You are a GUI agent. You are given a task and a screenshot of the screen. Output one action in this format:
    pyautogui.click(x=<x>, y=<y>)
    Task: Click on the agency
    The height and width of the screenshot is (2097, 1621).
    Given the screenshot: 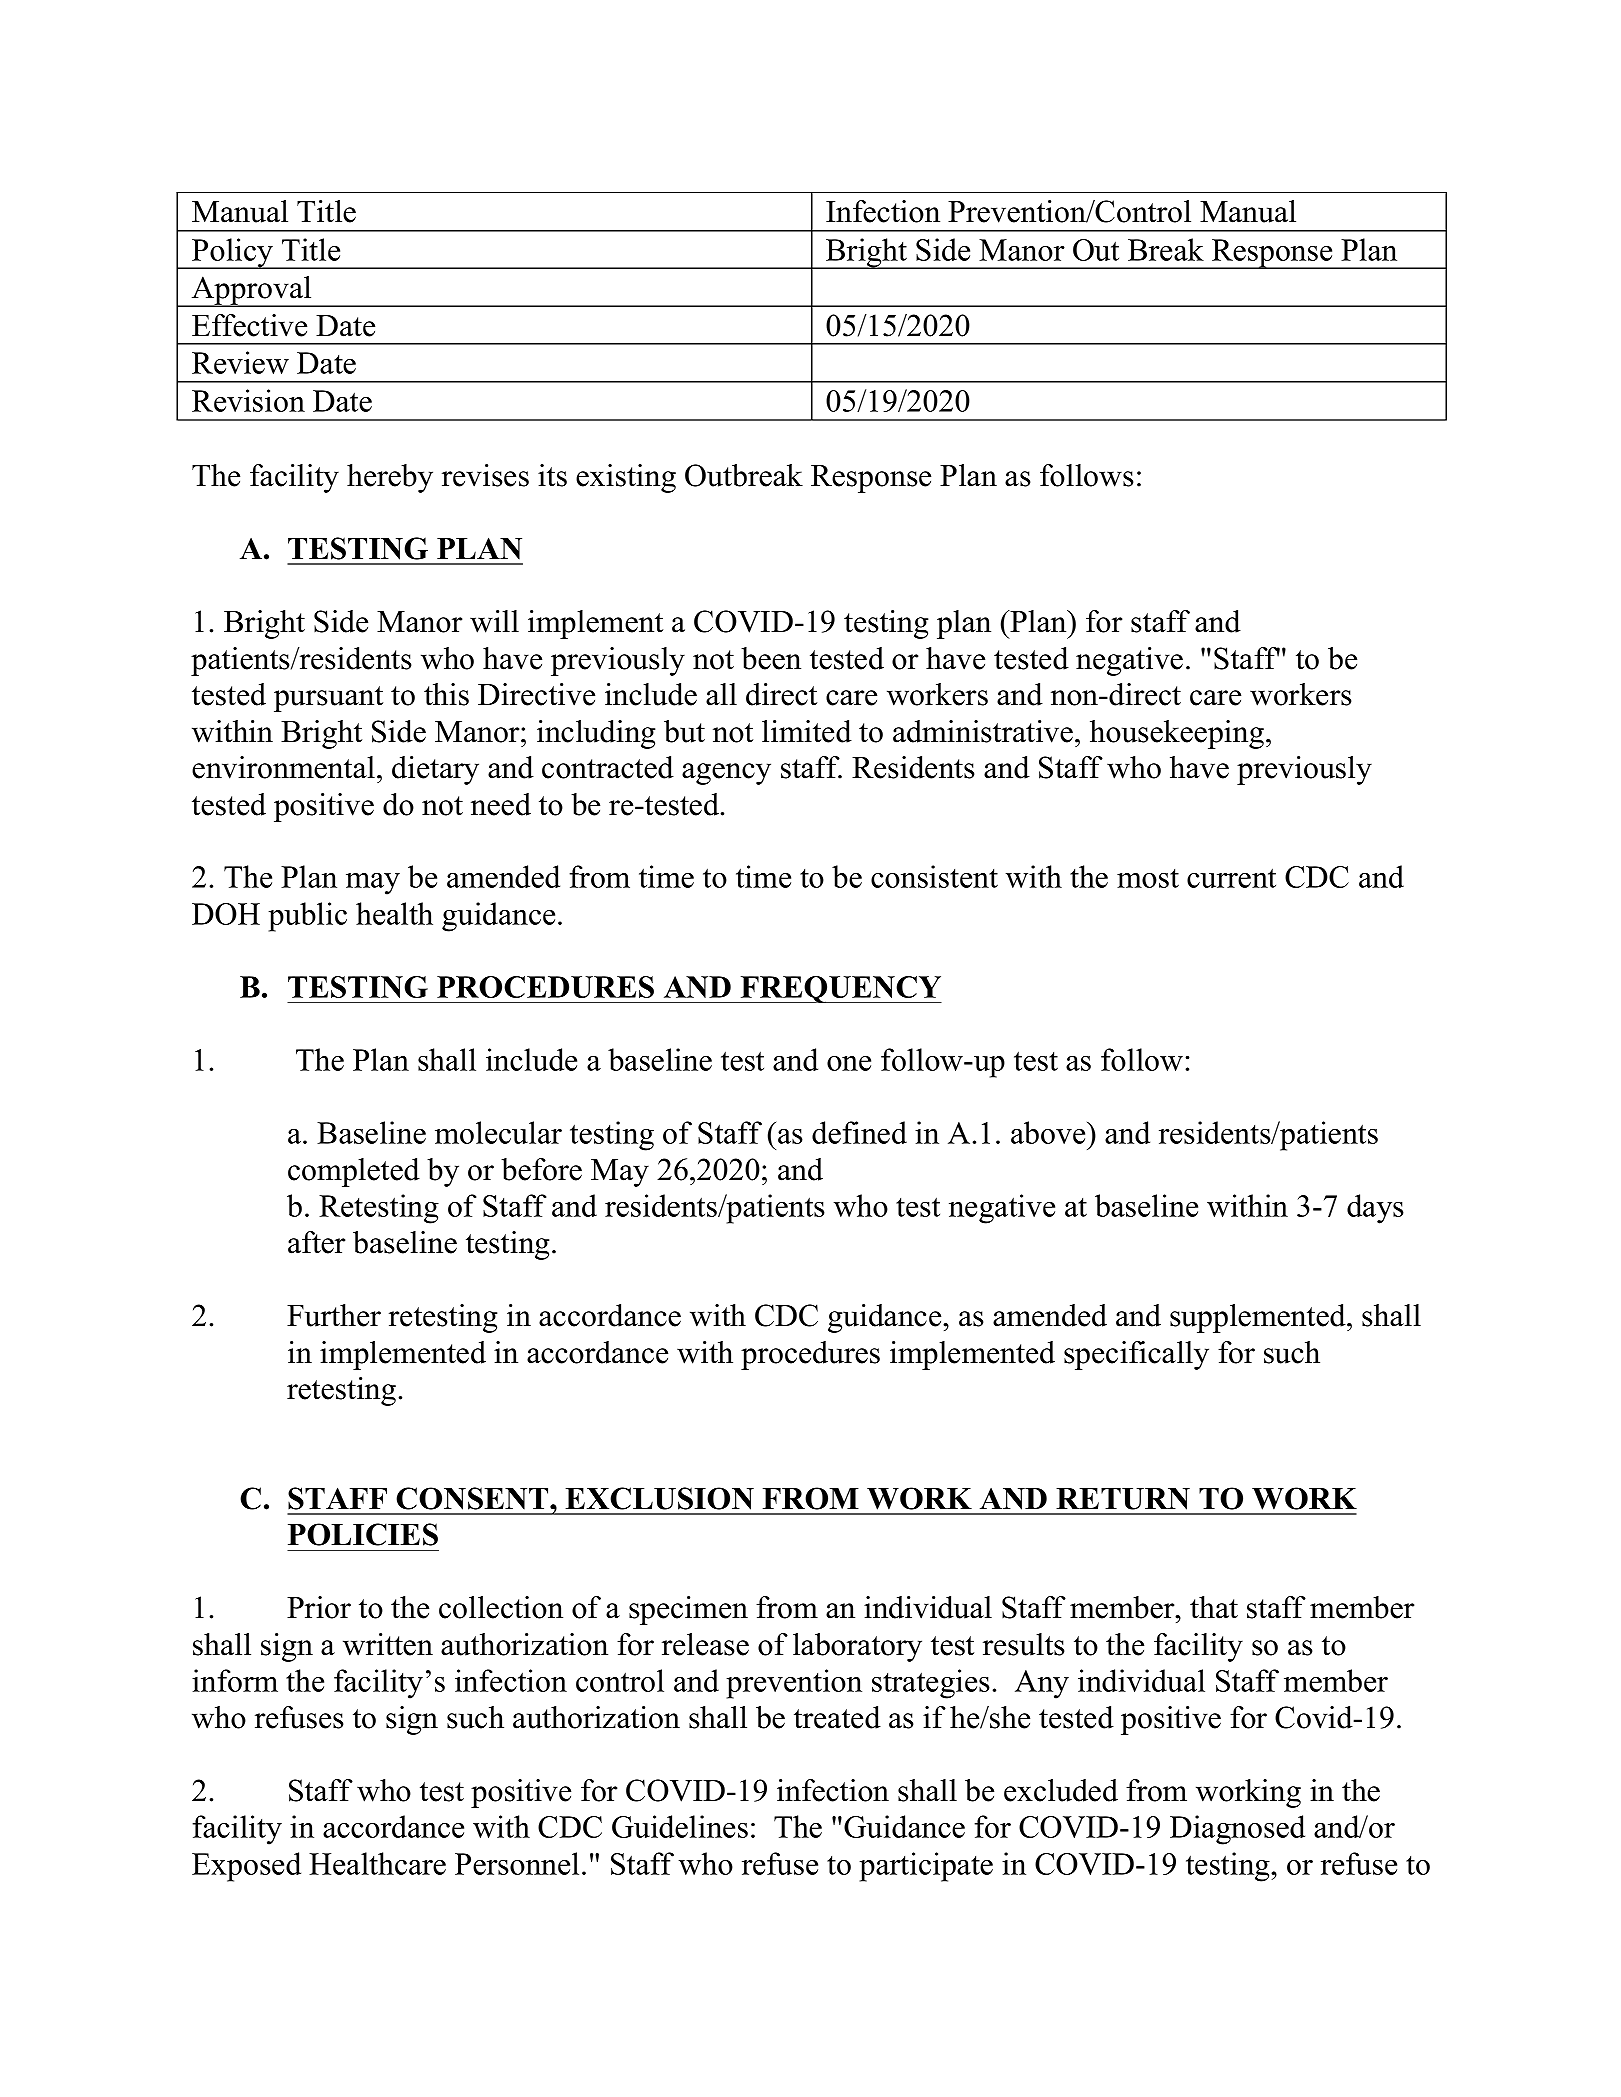 What is the action you would take?
    pyautogui.click(x=726, y=774)
